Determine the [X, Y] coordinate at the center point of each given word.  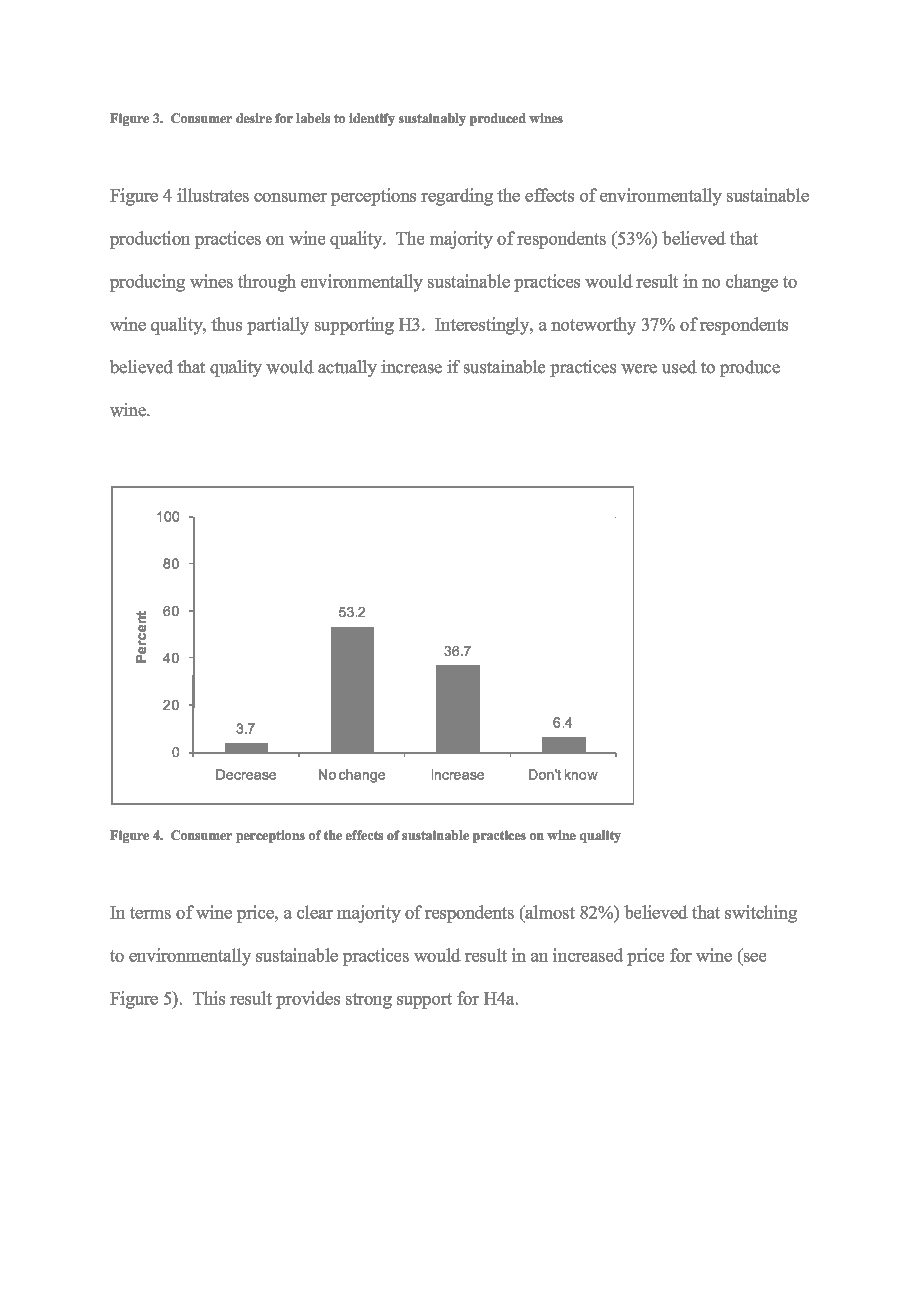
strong [369, 1001]
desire [254, 118]
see [754, 959]
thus [226, 324]
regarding [457, 197]
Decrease [246, 774]
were [639, 369]
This [209, 998]
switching [761, 914]
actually [347, 368]
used [679, 367]
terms [150, 913]
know [581, 774]
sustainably [432, 119]
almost [549, 913]
